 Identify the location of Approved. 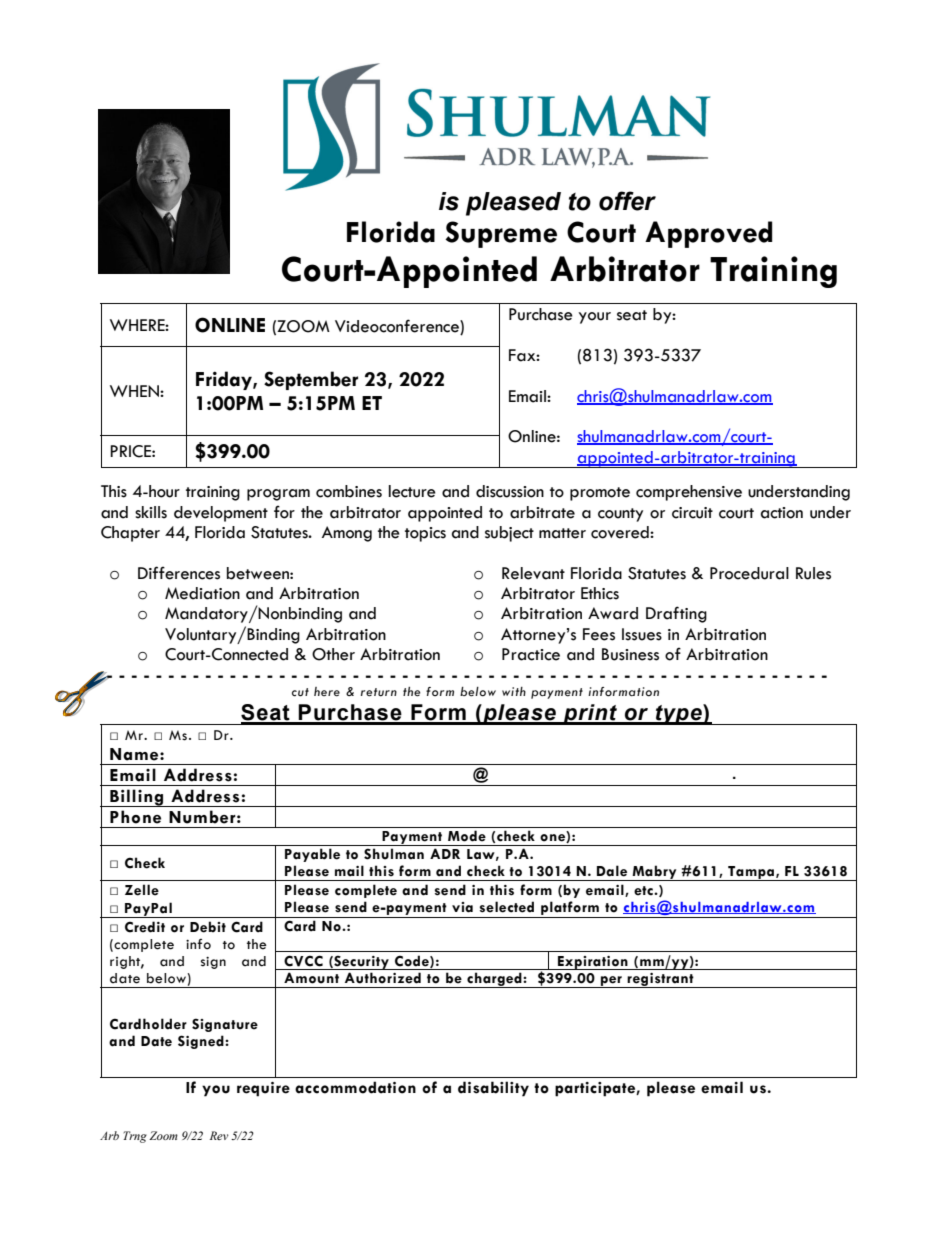
(708, 234).
